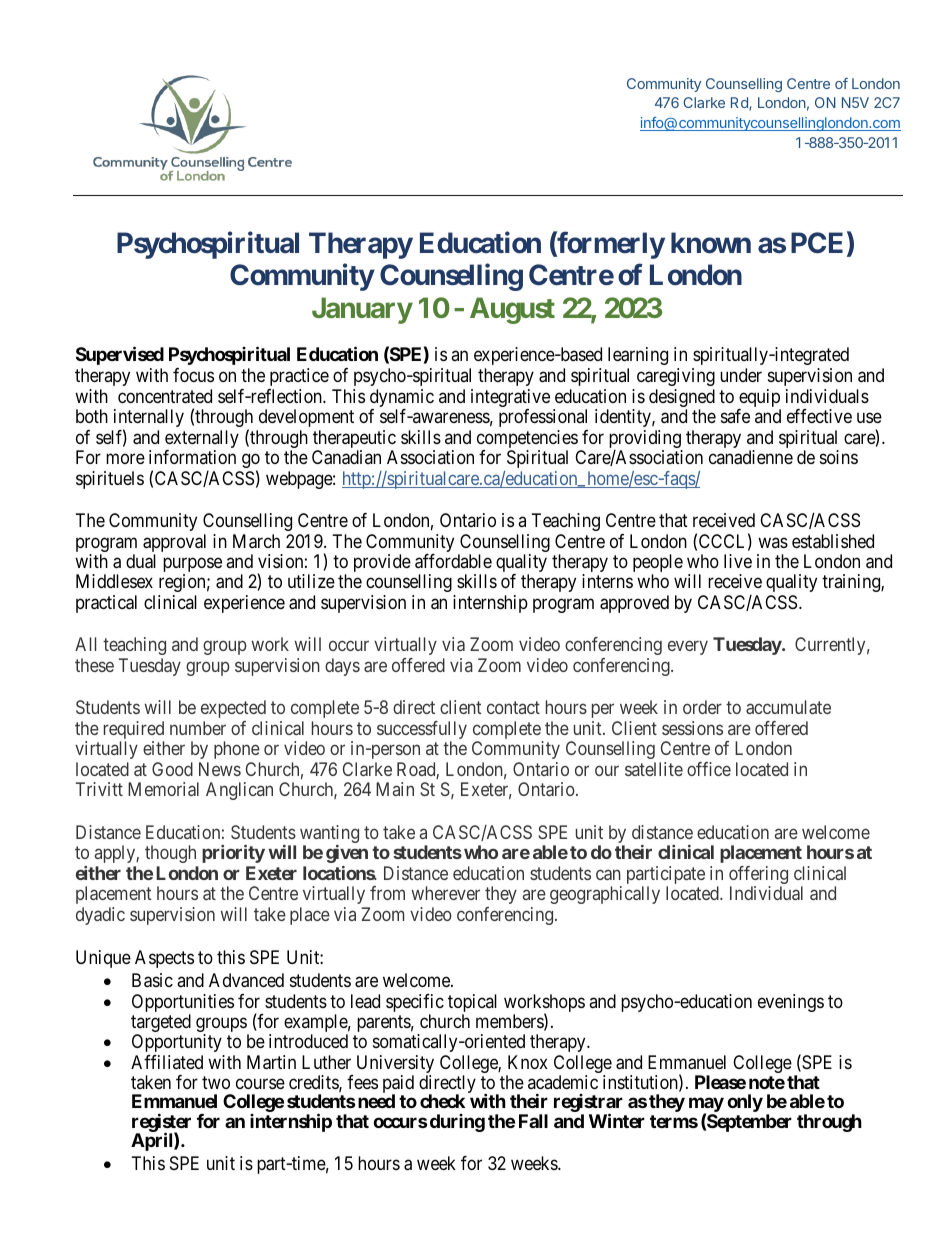  What do you see at coordinates (735, 416) in the screenshot?
I see `safe` at bounding box center [735, 416].
